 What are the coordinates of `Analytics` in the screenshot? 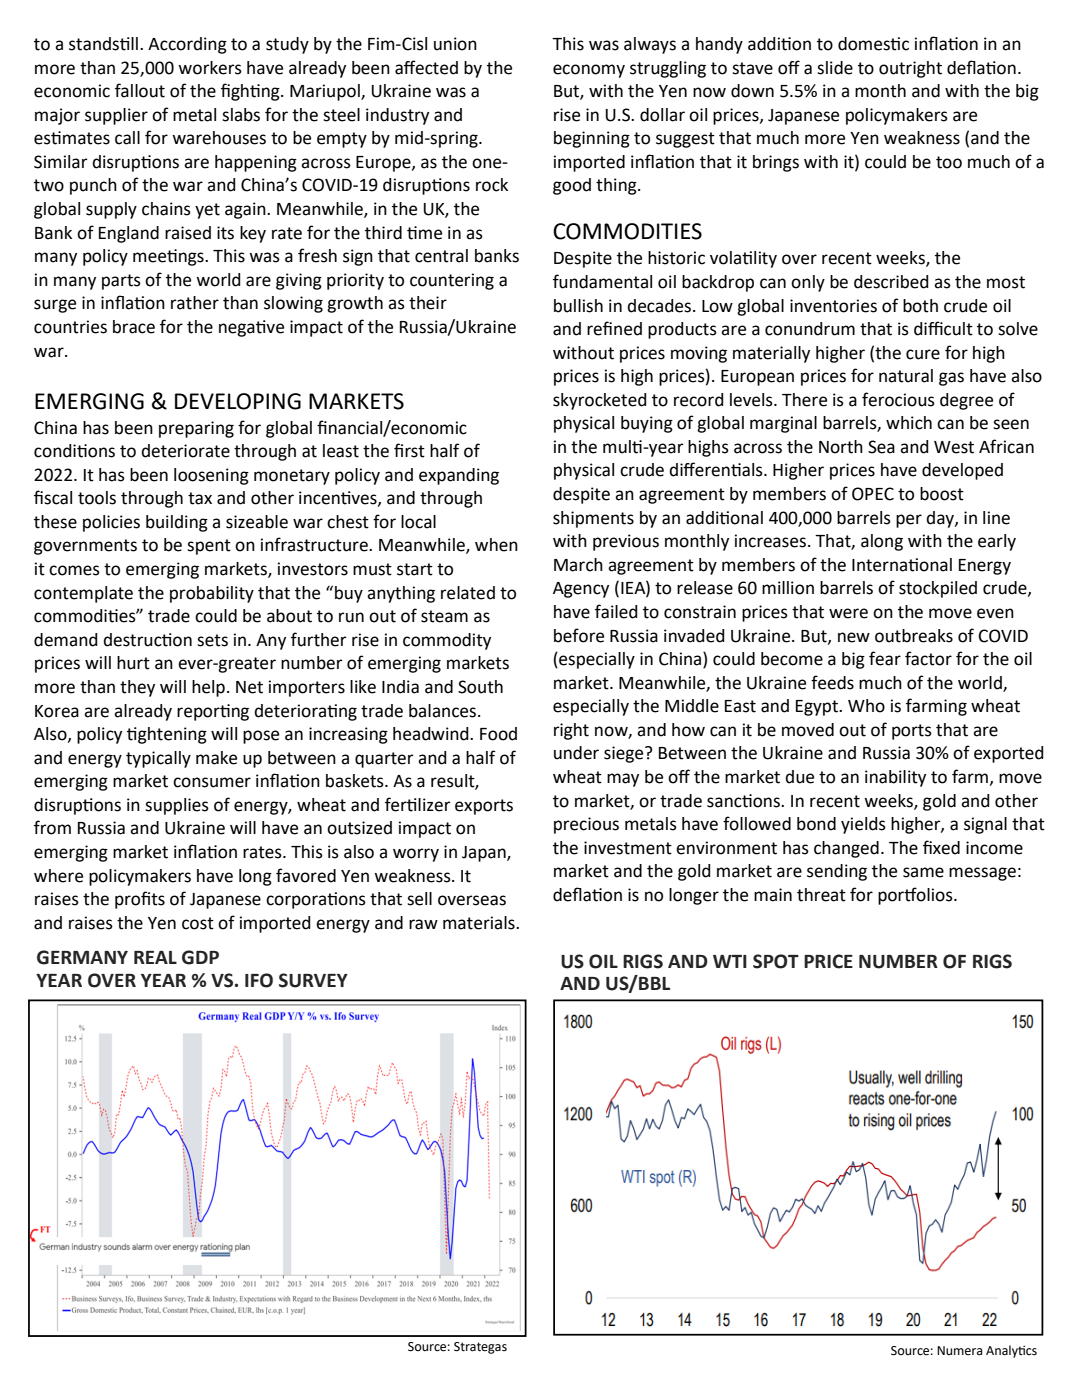 It's located at (1011, 1351).
